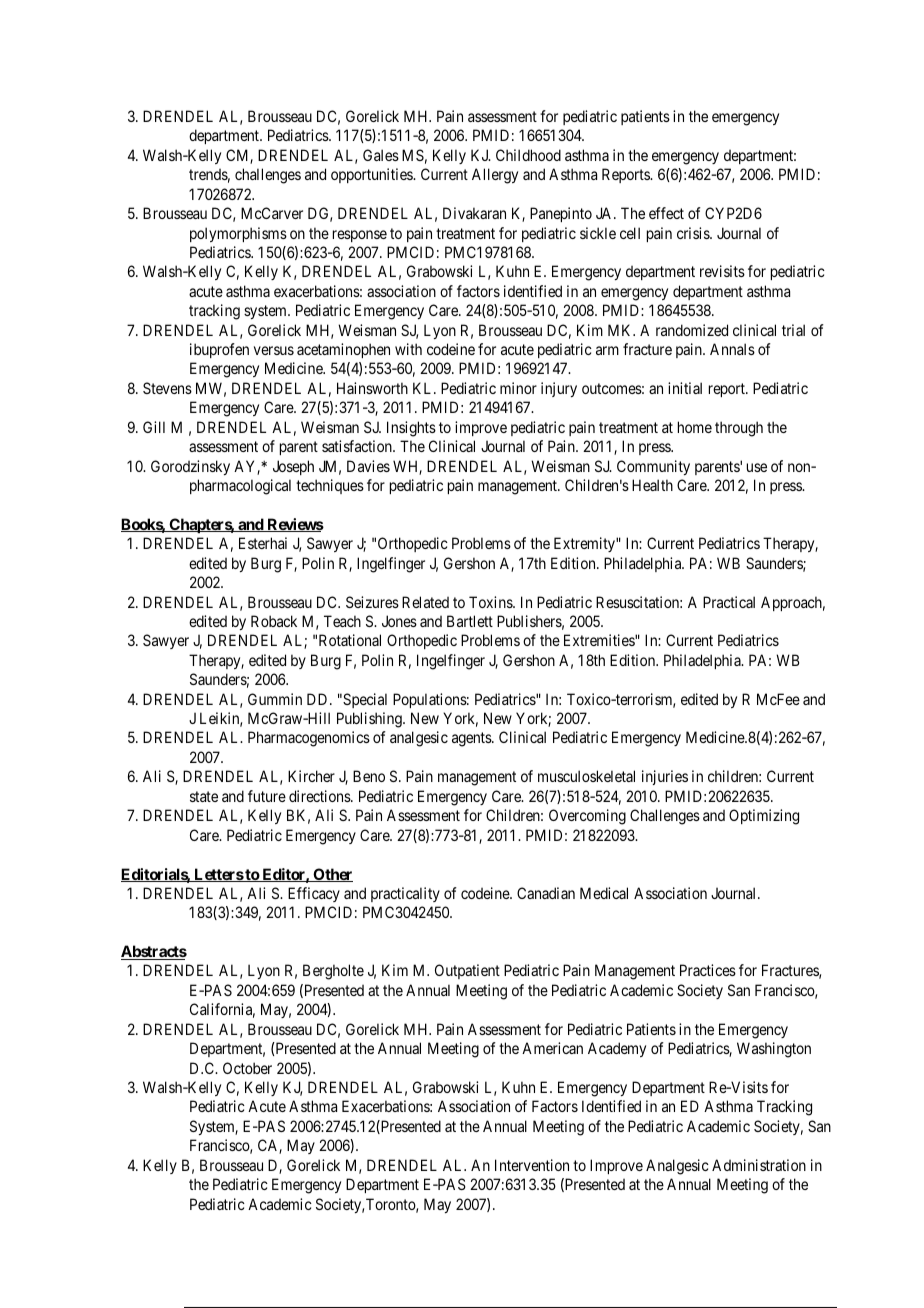  Describe the element at coordinates (546, 893) in the screenshot. I see `Canadian` at that location.
